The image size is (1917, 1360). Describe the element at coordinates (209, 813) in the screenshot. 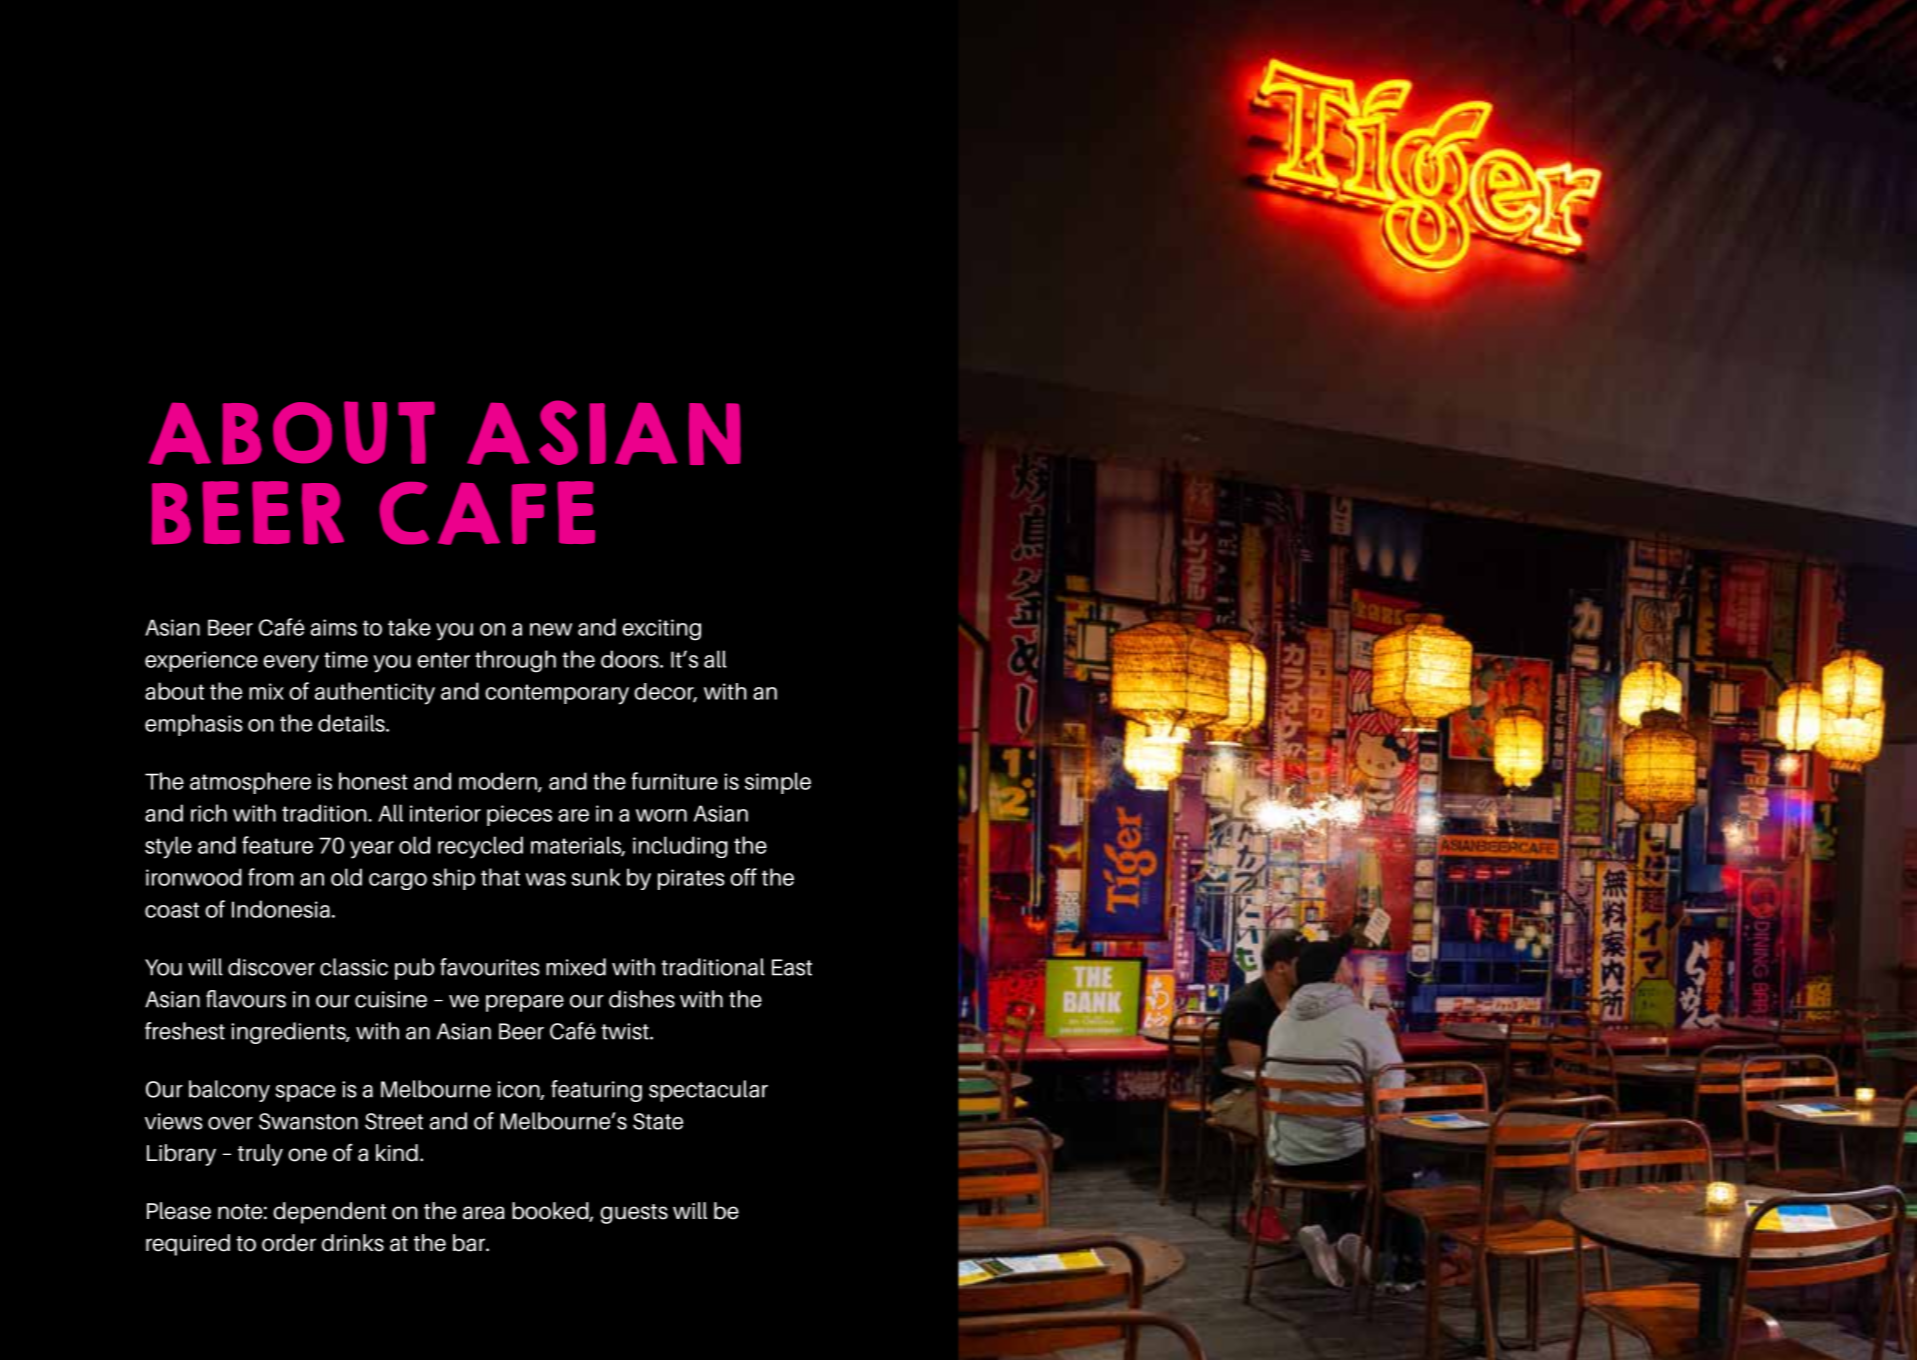

I see `rich` at that location.
